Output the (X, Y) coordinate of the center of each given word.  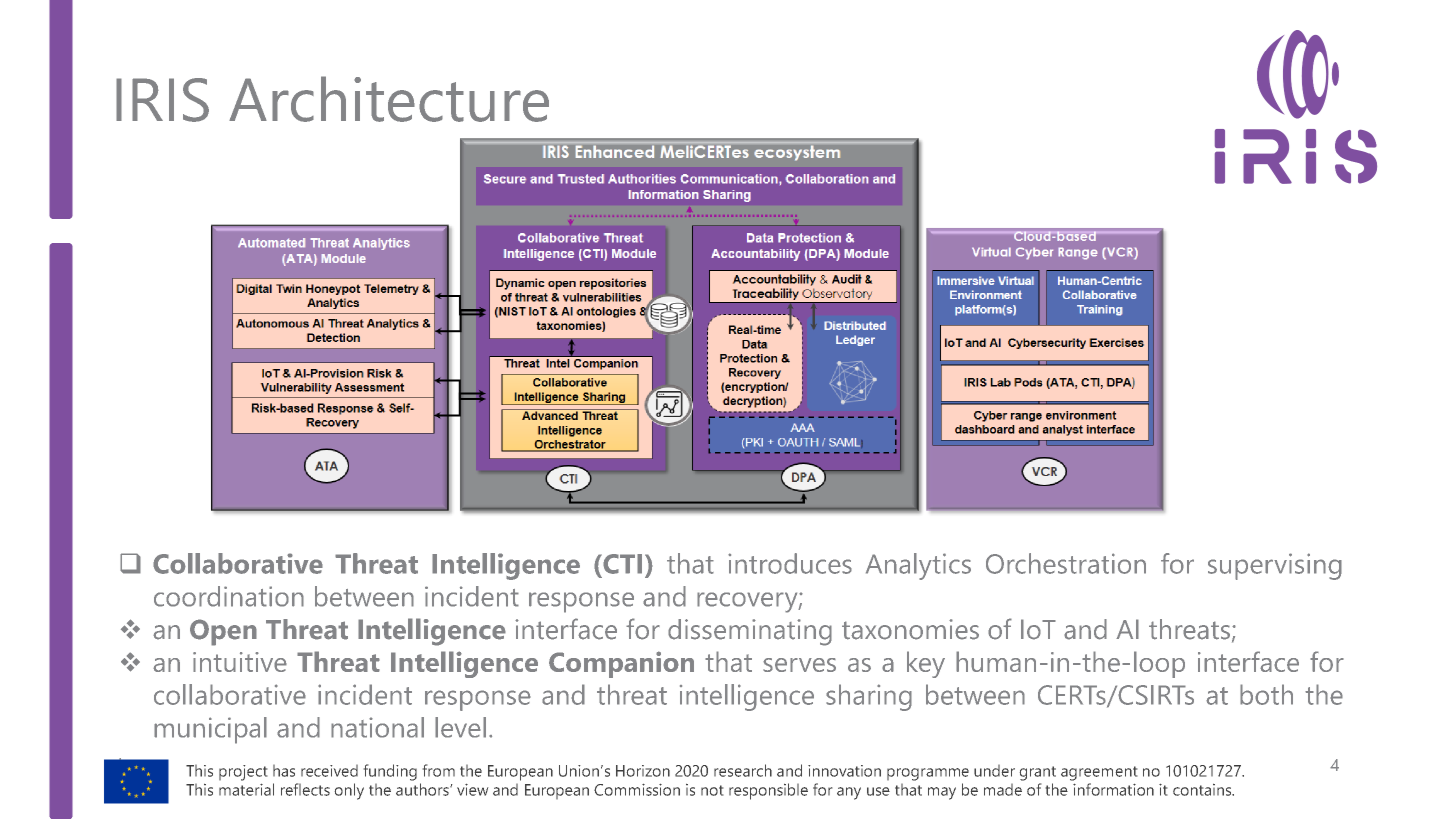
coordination (229, 596)
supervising (1275, 566)
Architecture (389, 99)
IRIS (162, 100)
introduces (790, 563)
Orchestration (1066, 563)
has (284, 770)
